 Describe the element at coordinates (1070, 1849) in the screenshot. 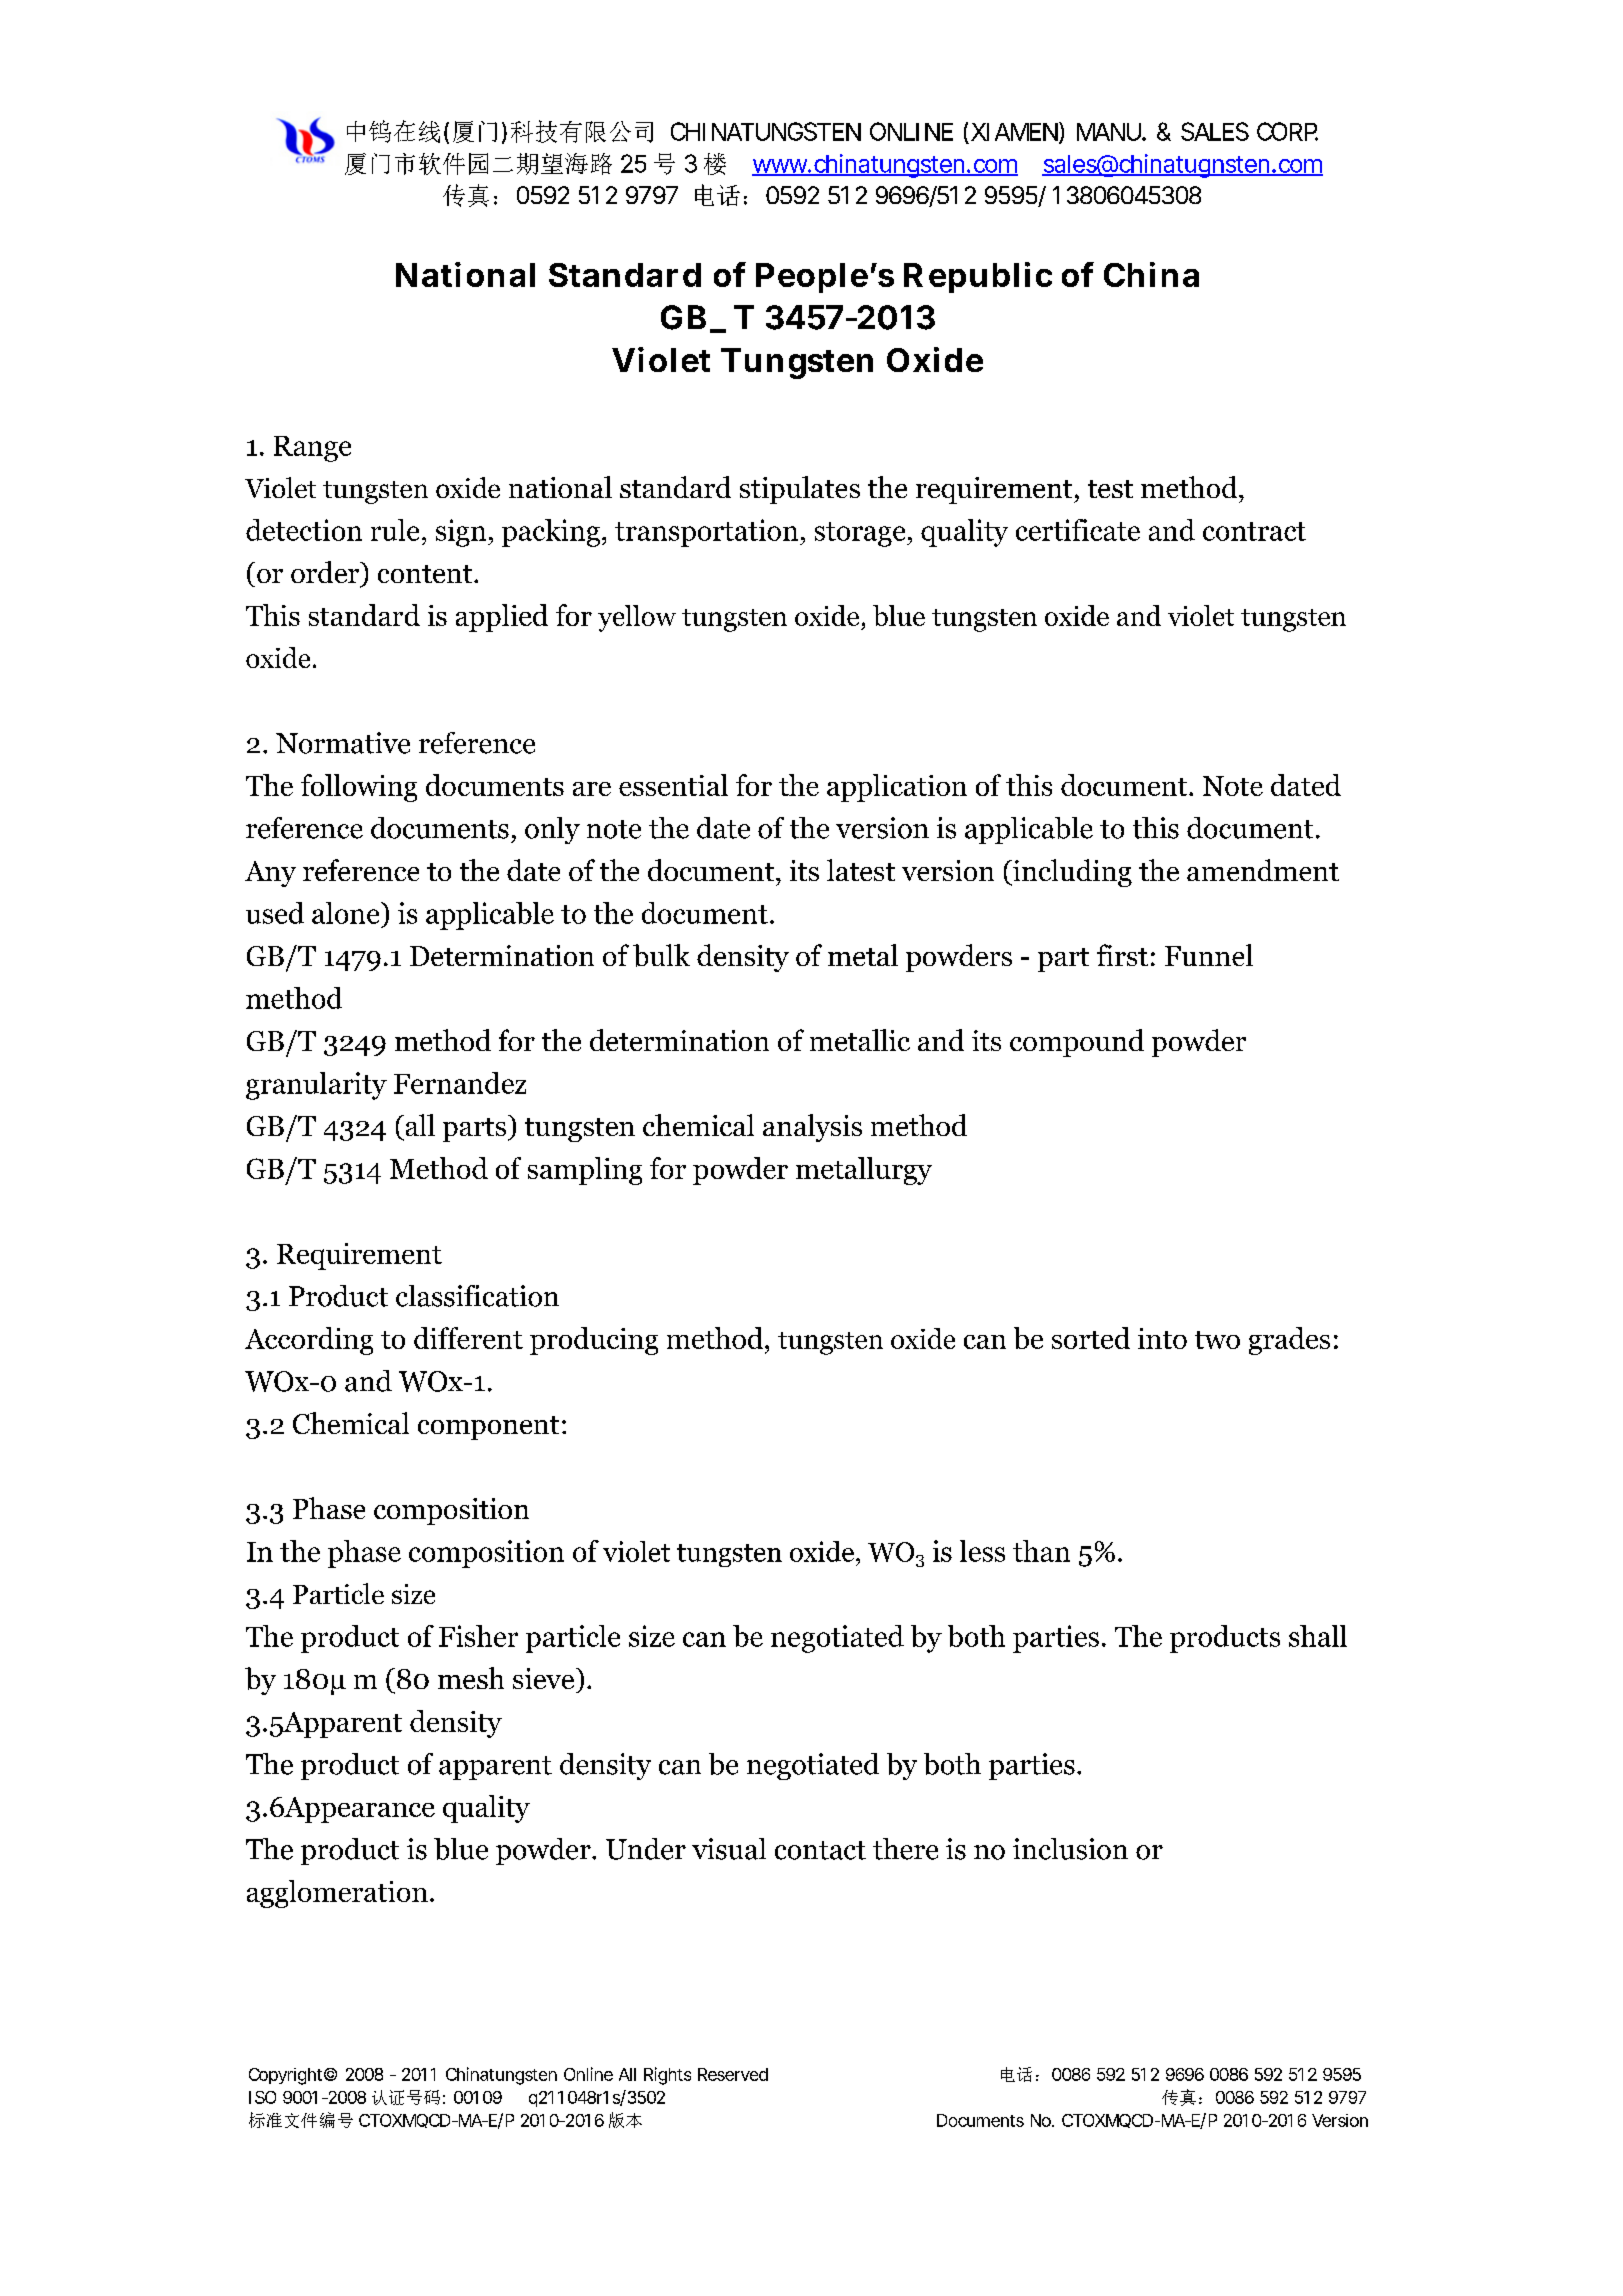

I see `inclusion` at that location.
